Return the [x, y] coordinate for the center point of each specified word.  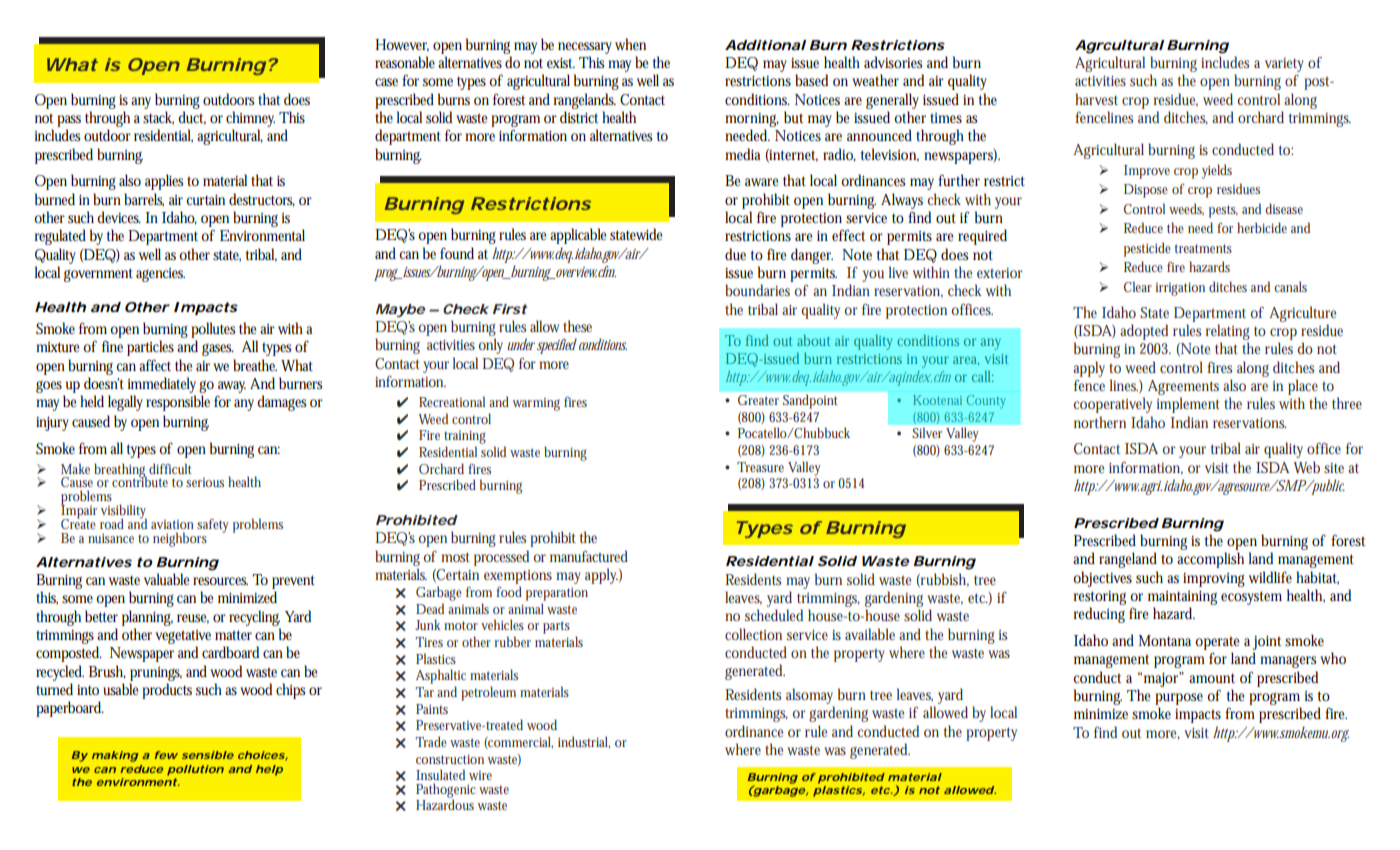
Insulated [440, 774]
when [630, 44]
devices [119, 217]
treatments [1203, 248]
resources [220, 581]
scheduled [774, 615]
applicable [578, 236]
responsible [178, 403]
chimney [250, 119]
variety [1284, 65]
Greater [758, 400]
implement [1188, 405]
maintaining [1182, 598]
